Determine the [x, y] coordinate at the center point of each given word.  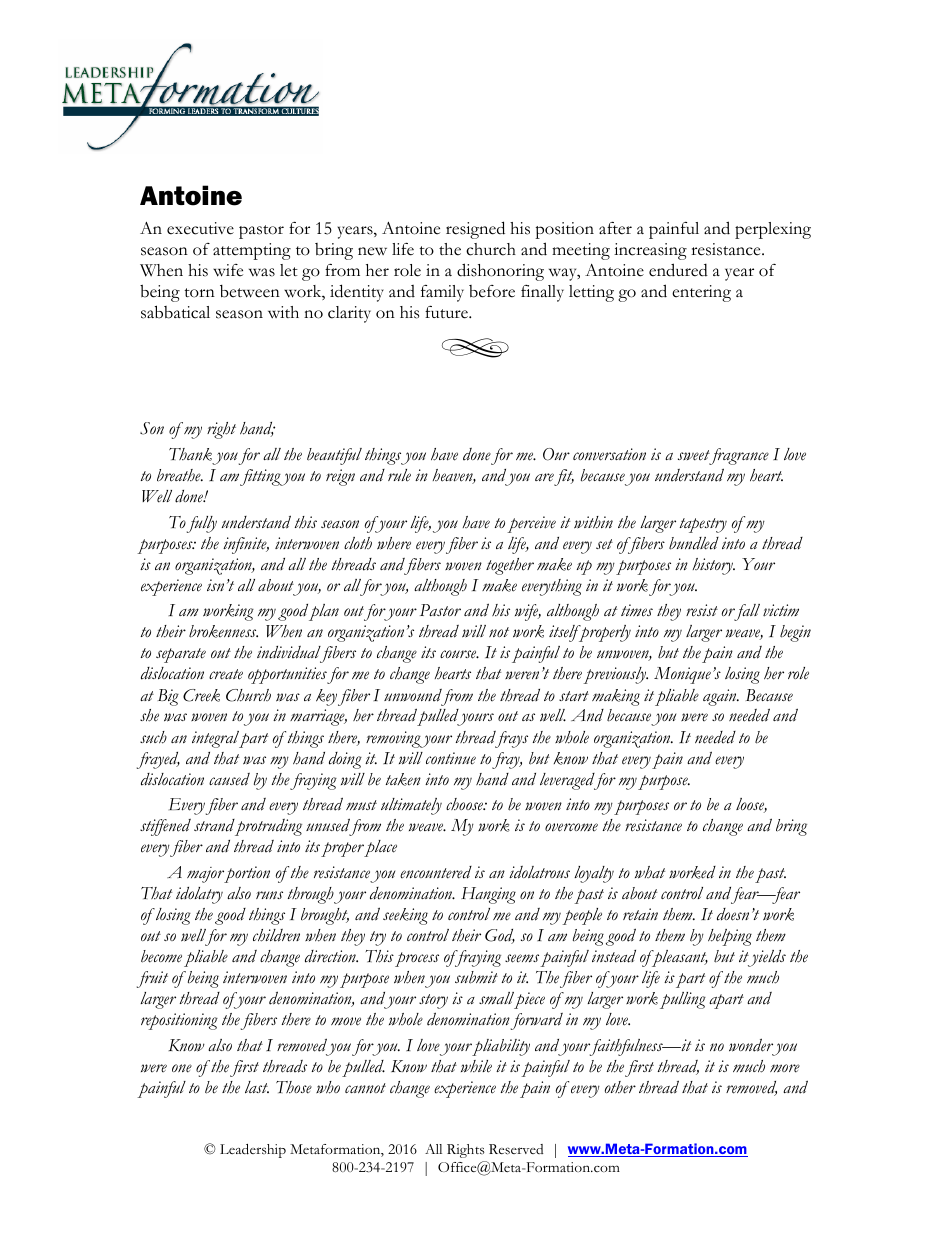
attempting [252, 251]
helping [730, 937]
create [226, 674]
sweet [694, 455]
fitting [261, 477]
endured [678, 270]
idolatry [199, 895]
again [721, 697]
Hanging [488, 895]
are [544, 477]
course [459, 654]
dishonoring [500, 272]
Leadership [253, 1151]
